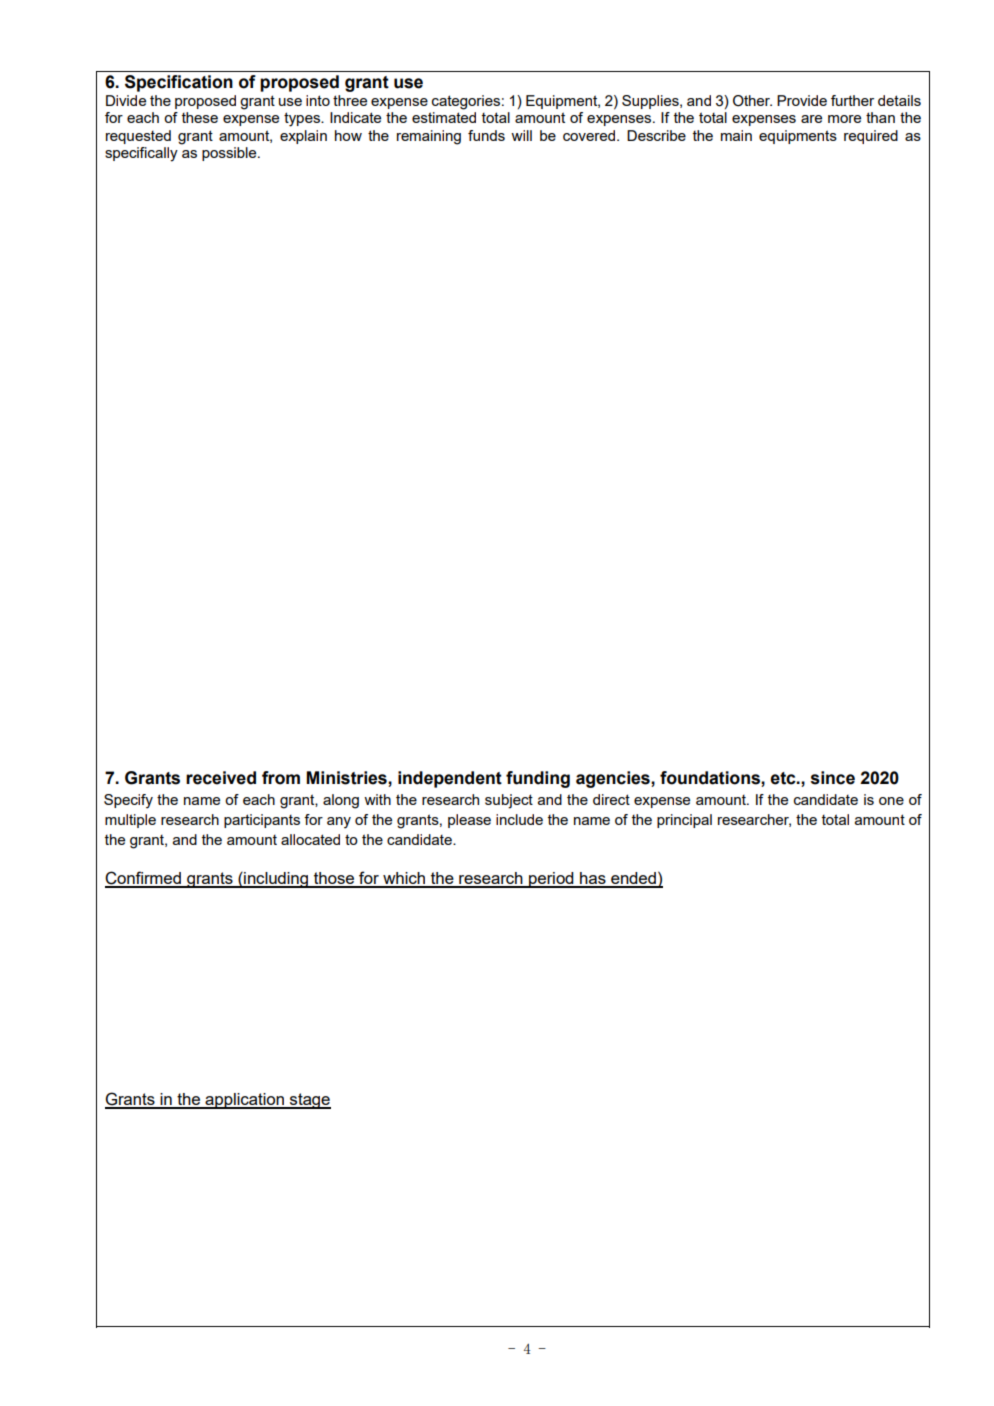  I want to click on these, so click(200, 117).
